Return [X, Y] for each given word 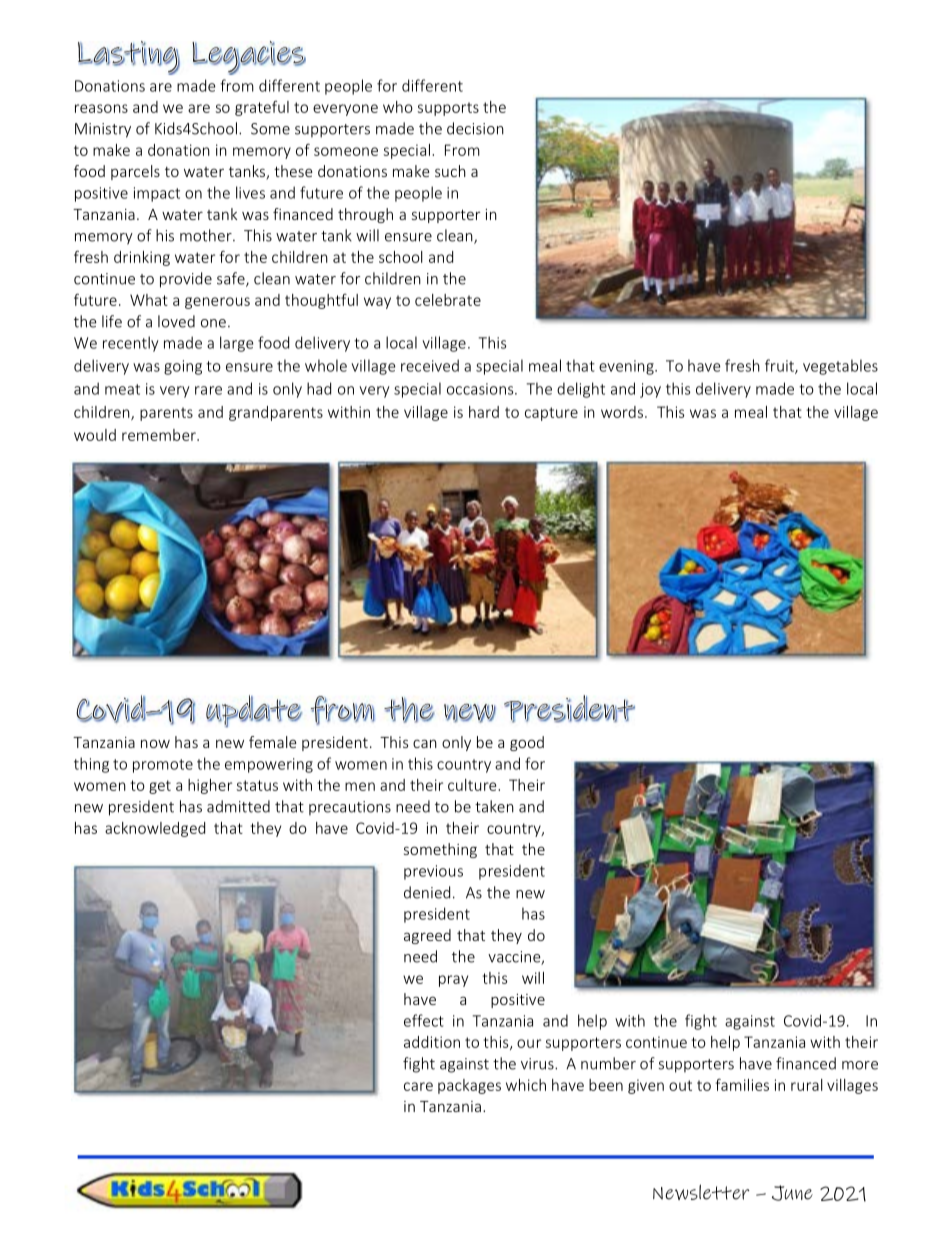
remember [160, 435]
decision [475, 128]
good [527, 743]
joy [650, 390]
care [418, 1086]
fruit [780, 366]
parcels [135, 172]
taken [494, 806]
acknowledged [155, 829]
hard [484, 412]
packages [469, 1086]
